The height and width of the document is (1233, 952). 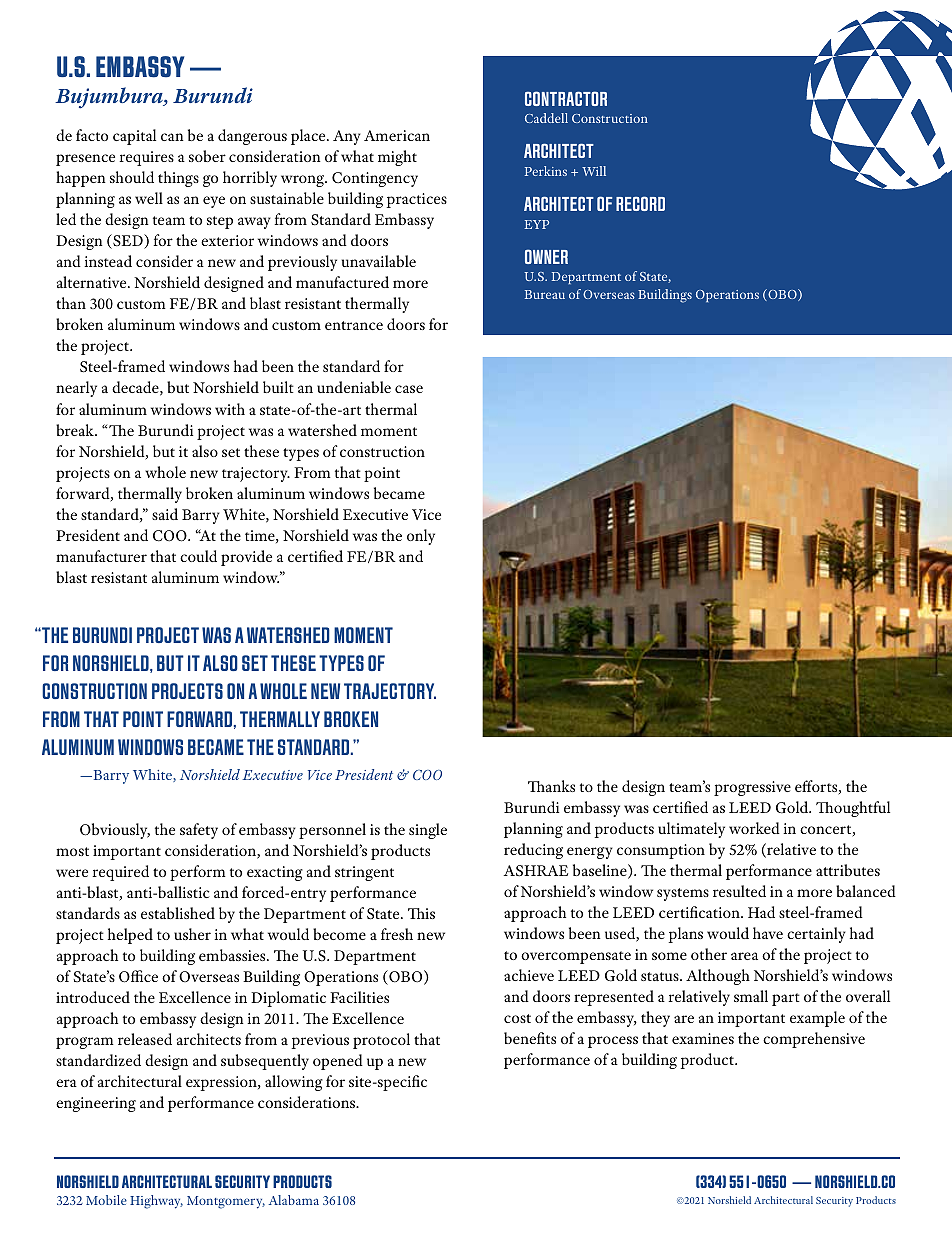 I want to click on single, so click(x=428, y=831).
